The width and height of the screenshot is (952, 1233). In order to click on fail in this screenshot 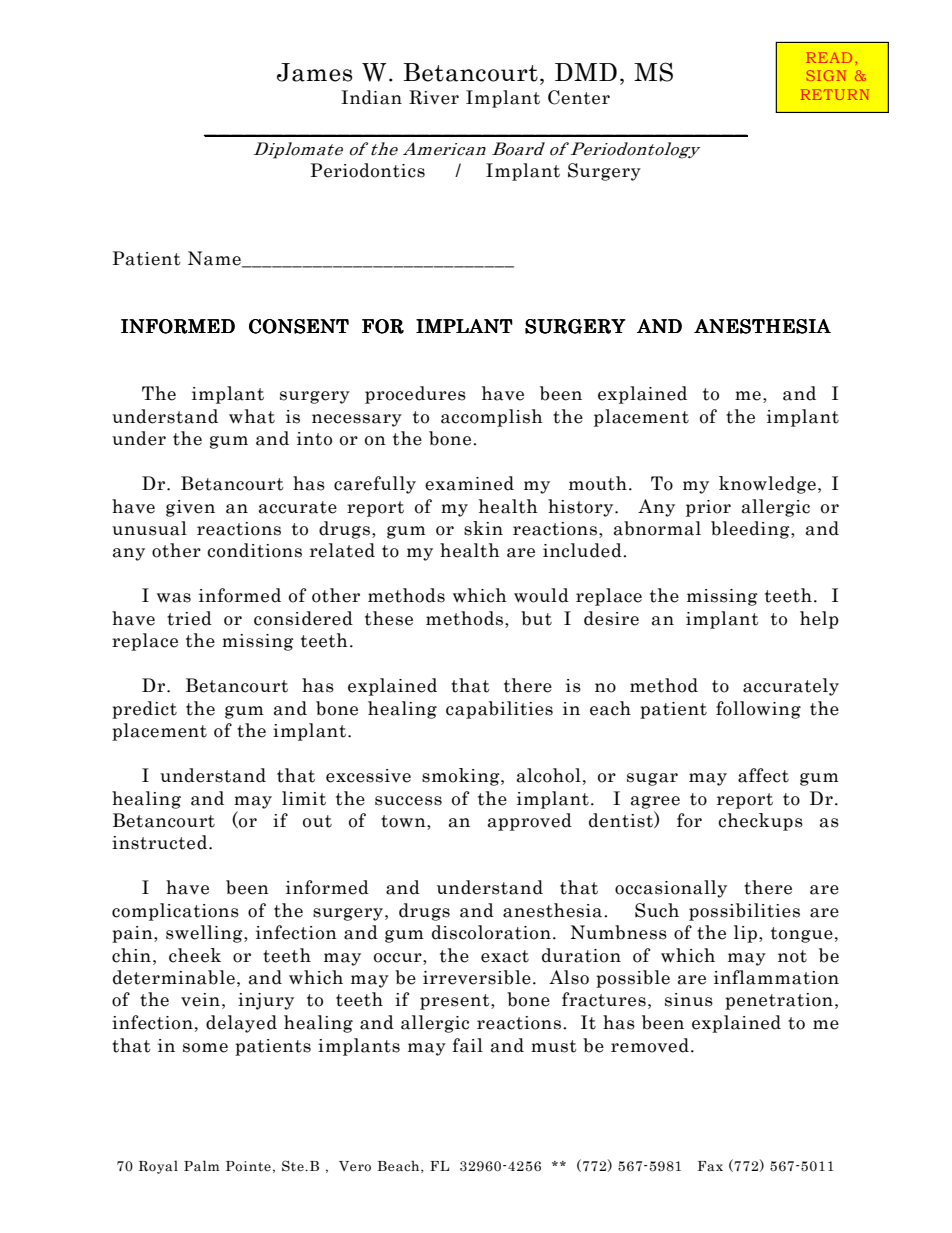, I will do `click(468, 1045)`.
